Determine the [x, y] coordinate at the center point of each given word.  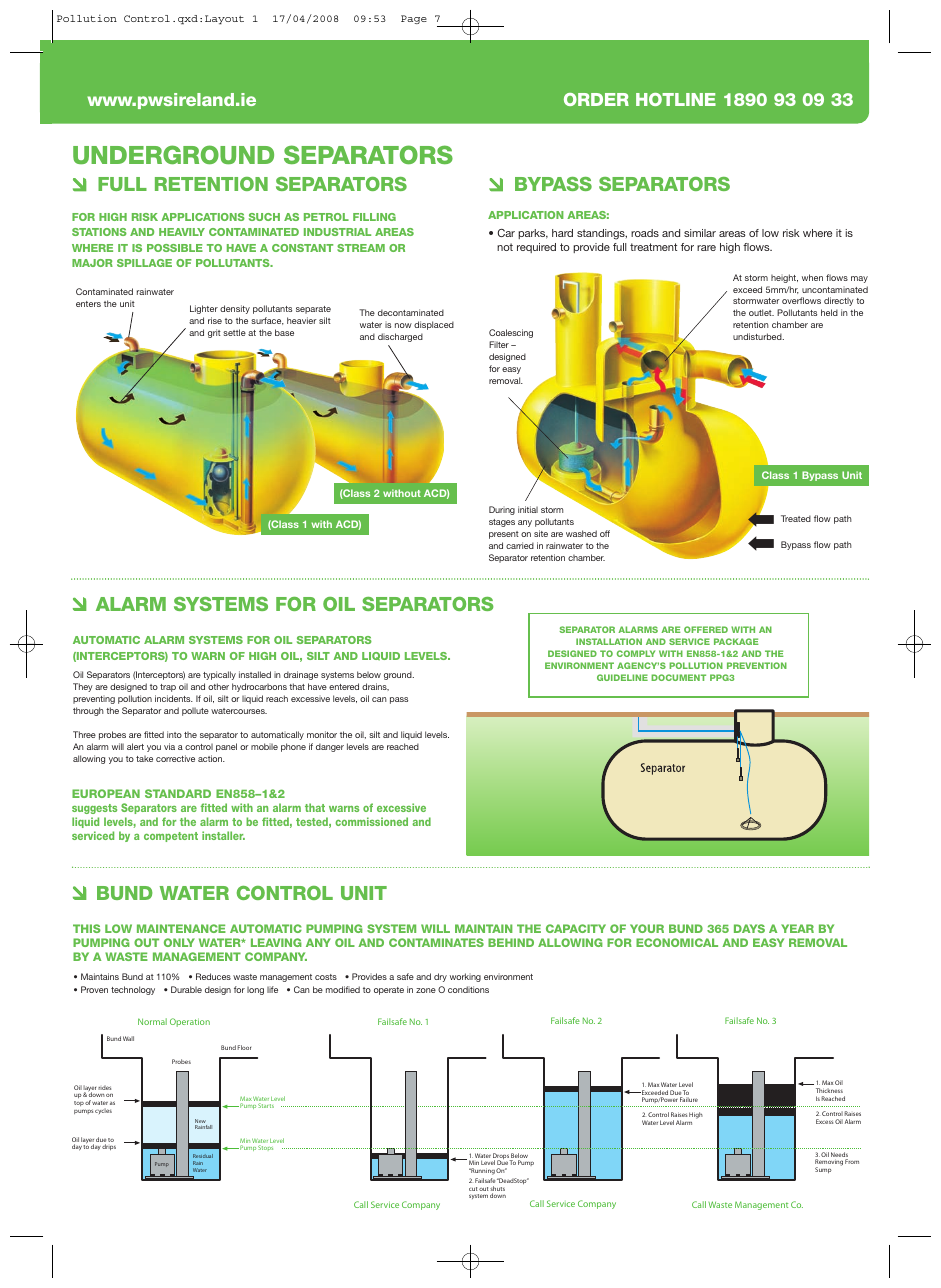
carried [520, 545]
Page [414, 19]
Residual [203, 1156]
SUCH [264, 217]
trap [168, 688]
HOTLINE [676, 99]
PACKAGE [736, 641]
